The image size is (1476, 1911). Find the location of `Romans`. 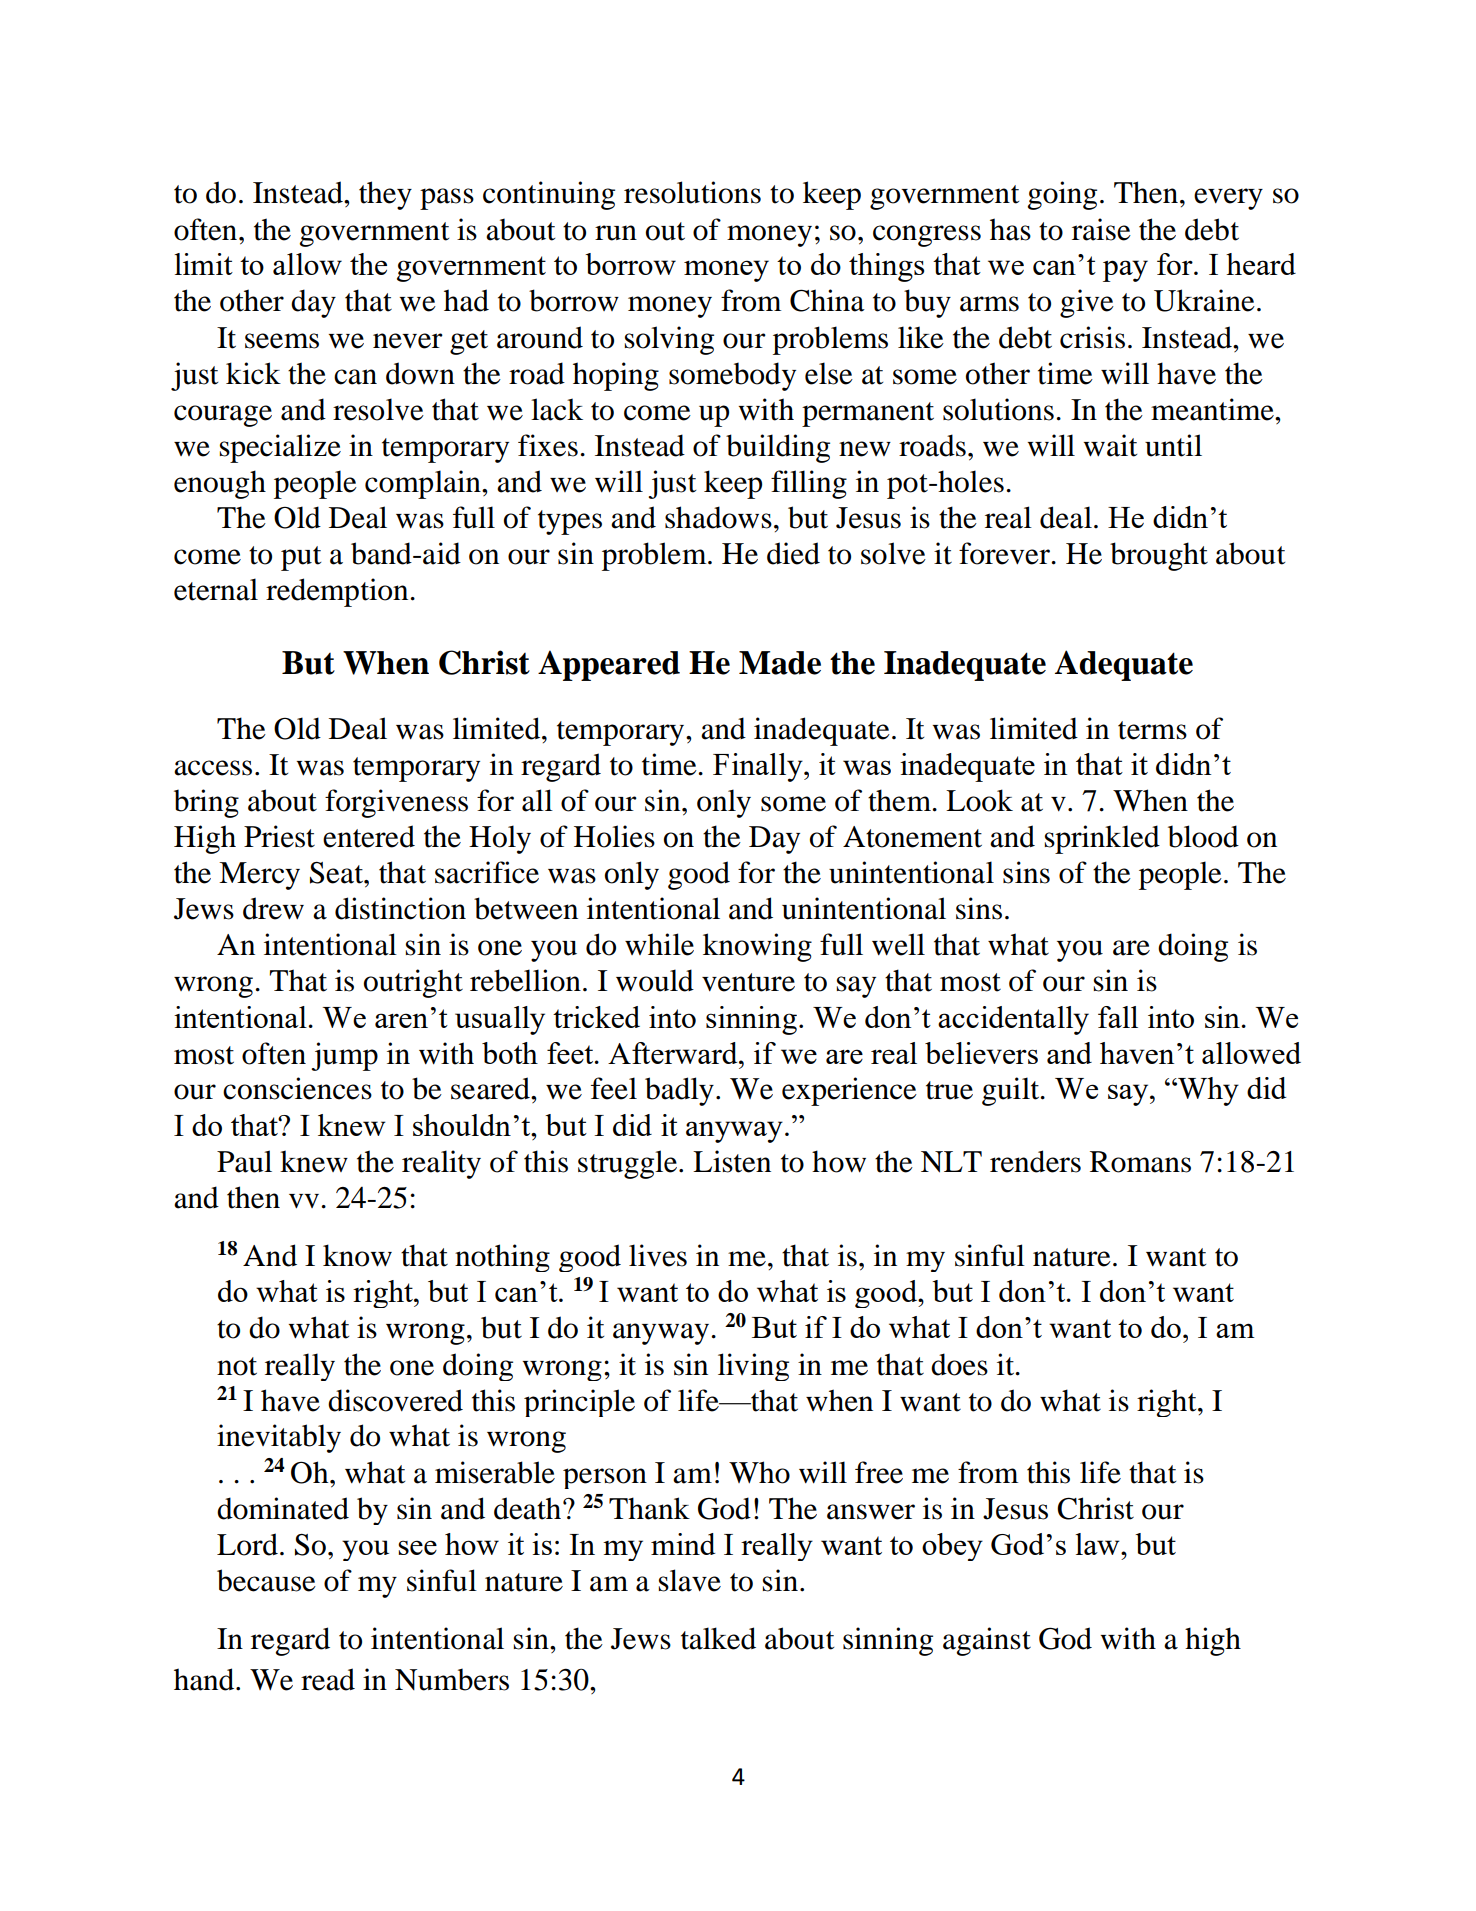

Romans is located at coordinates (1140, 1162).
